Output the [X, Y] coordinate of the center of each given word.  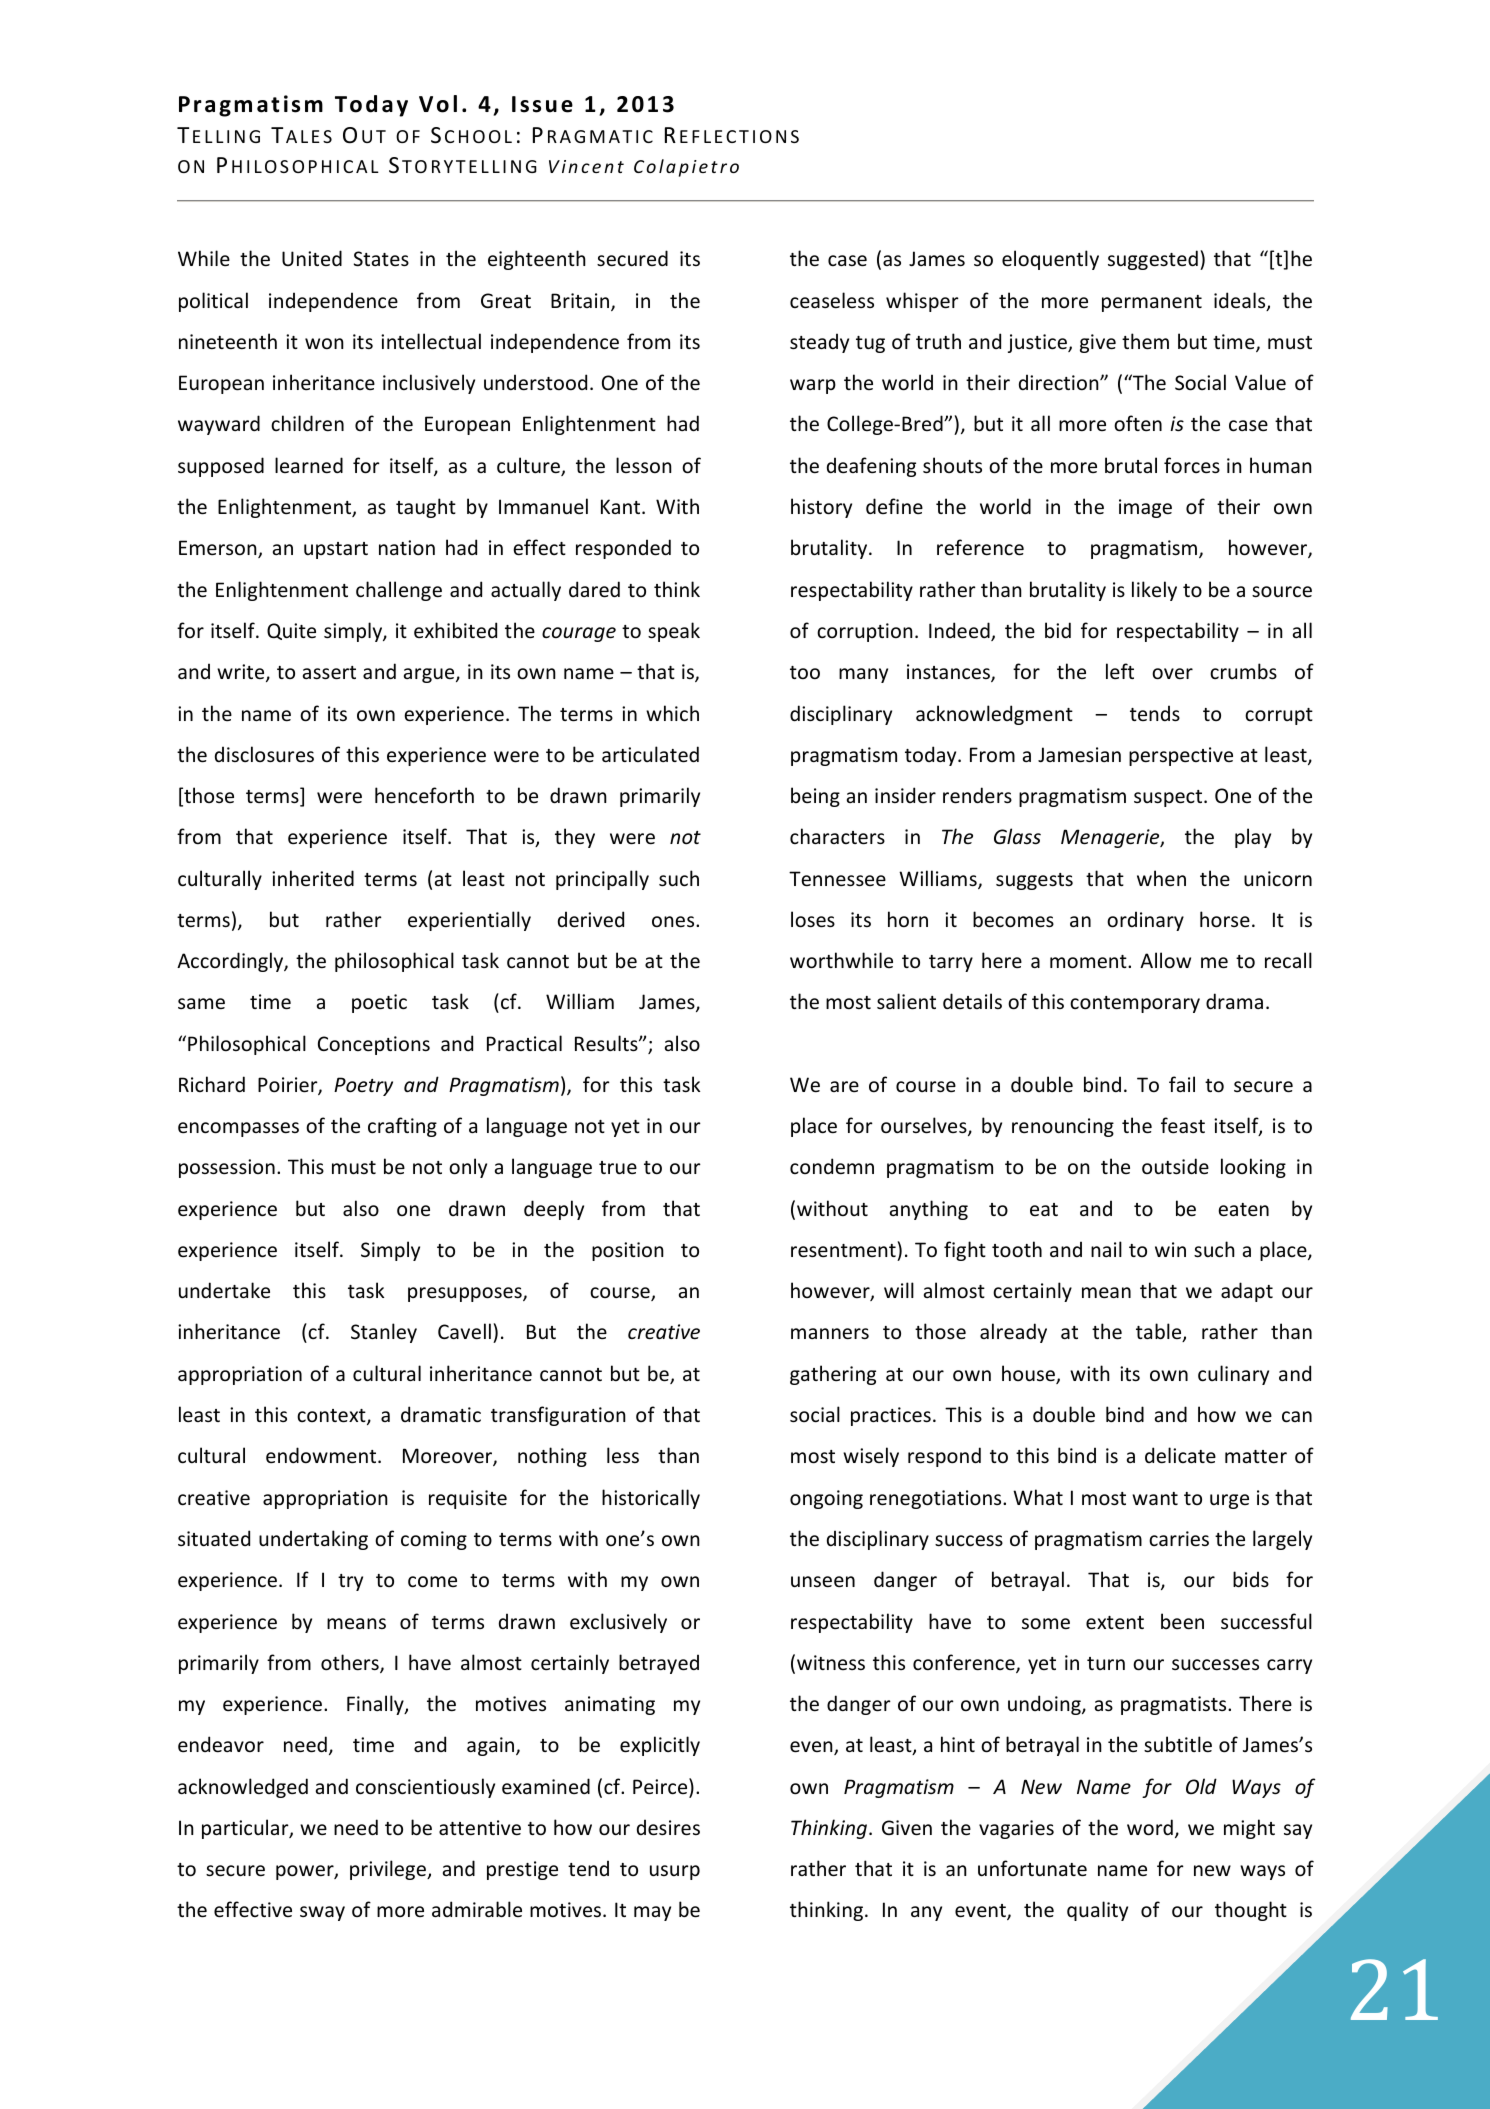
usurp [675, 1872]
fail [1182, 1084]
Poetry [363, 1086]
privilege [389, 1870]
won [324, 344]
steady [819, 343]
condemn [832, 1166]
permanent [1152, 303]
